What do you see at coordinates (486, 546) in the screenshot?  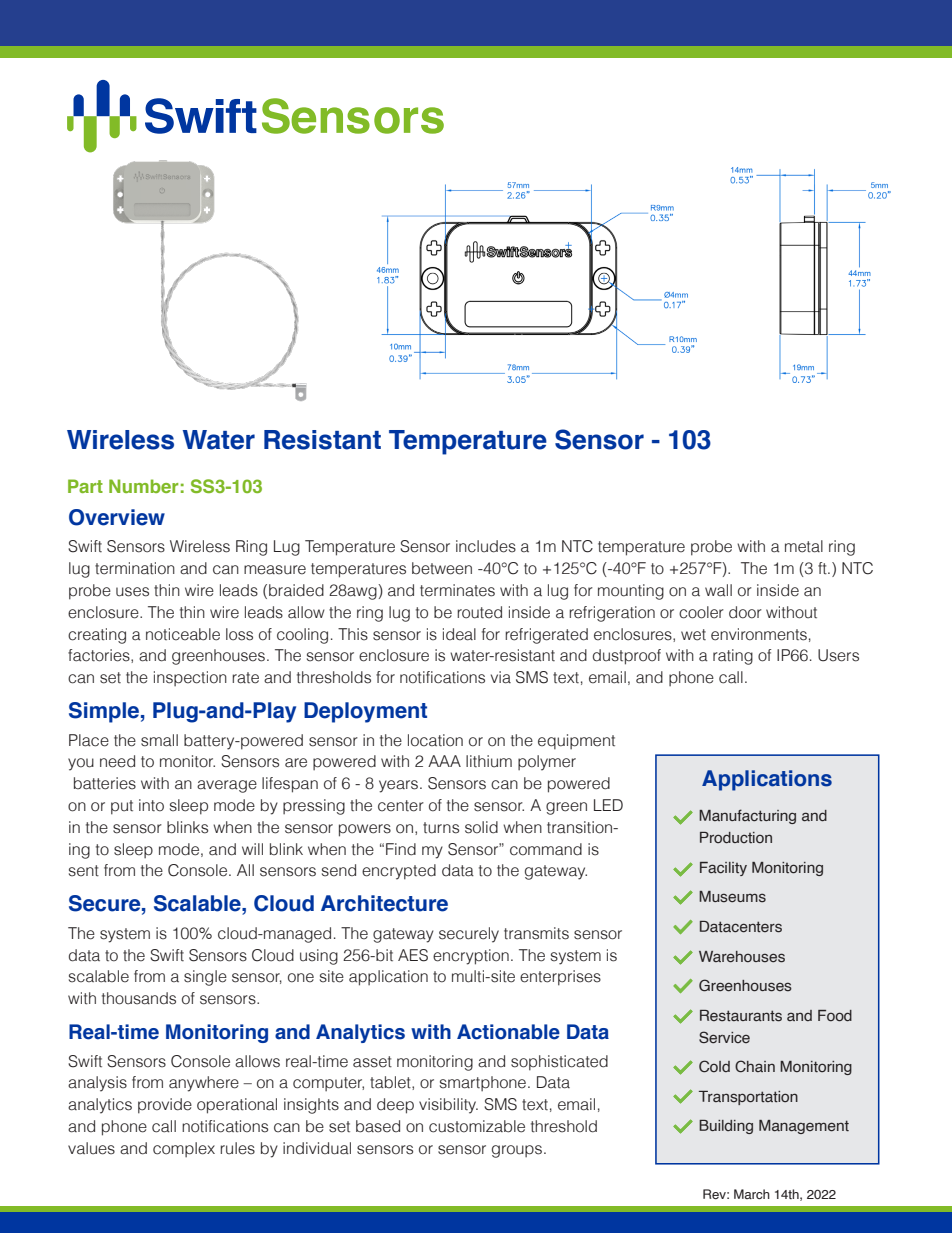 I see `includes` at bounding box center [486, 546].
